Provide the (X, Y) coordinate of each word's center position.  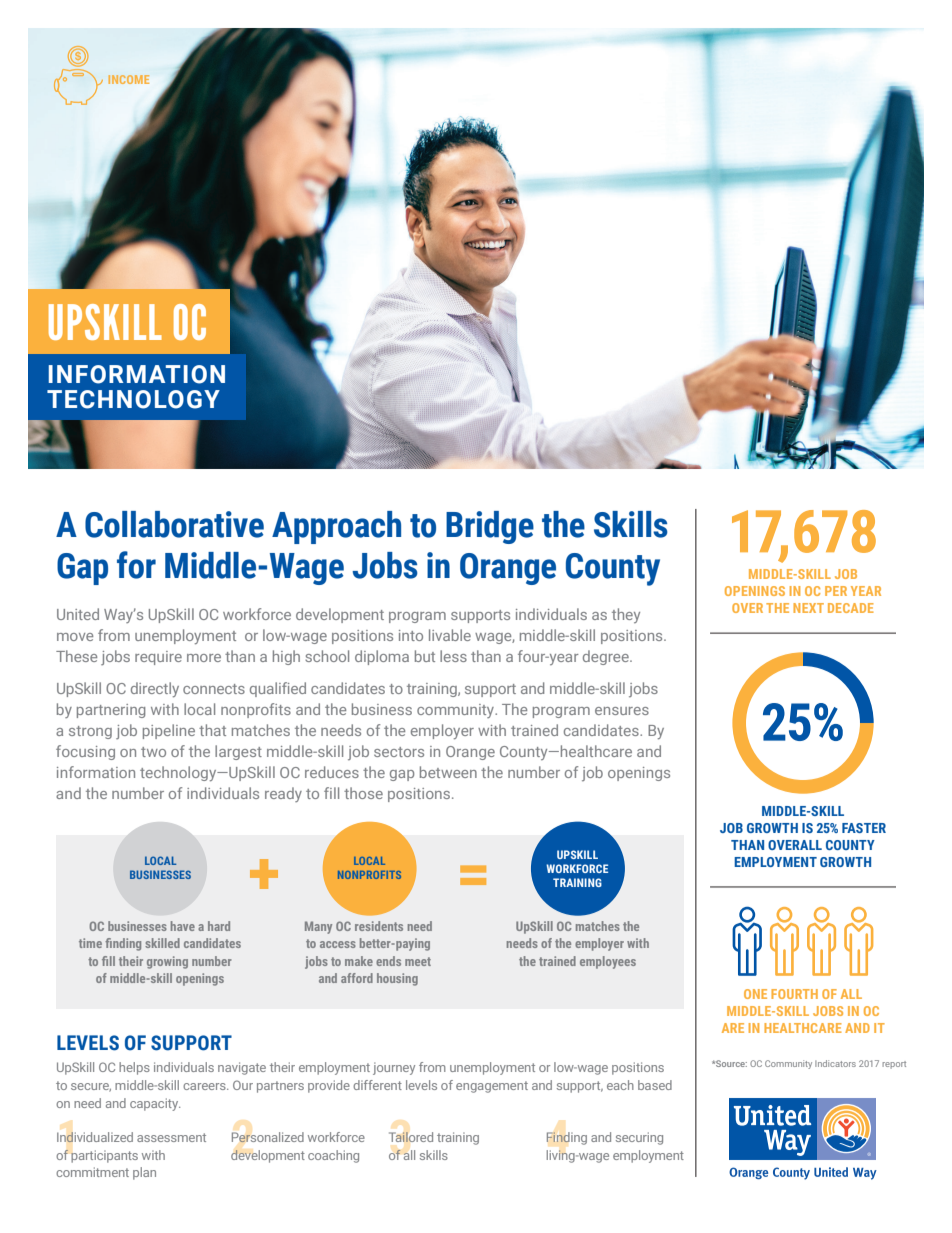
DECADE (851, 608)
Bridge (490, 527)
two (153, 752)
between (448, 772)
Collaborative (174, 524)
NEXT (808, 608)
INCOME (129, 79)
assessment (171, 1137)
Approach (336, 527)
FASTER (864, 828)
